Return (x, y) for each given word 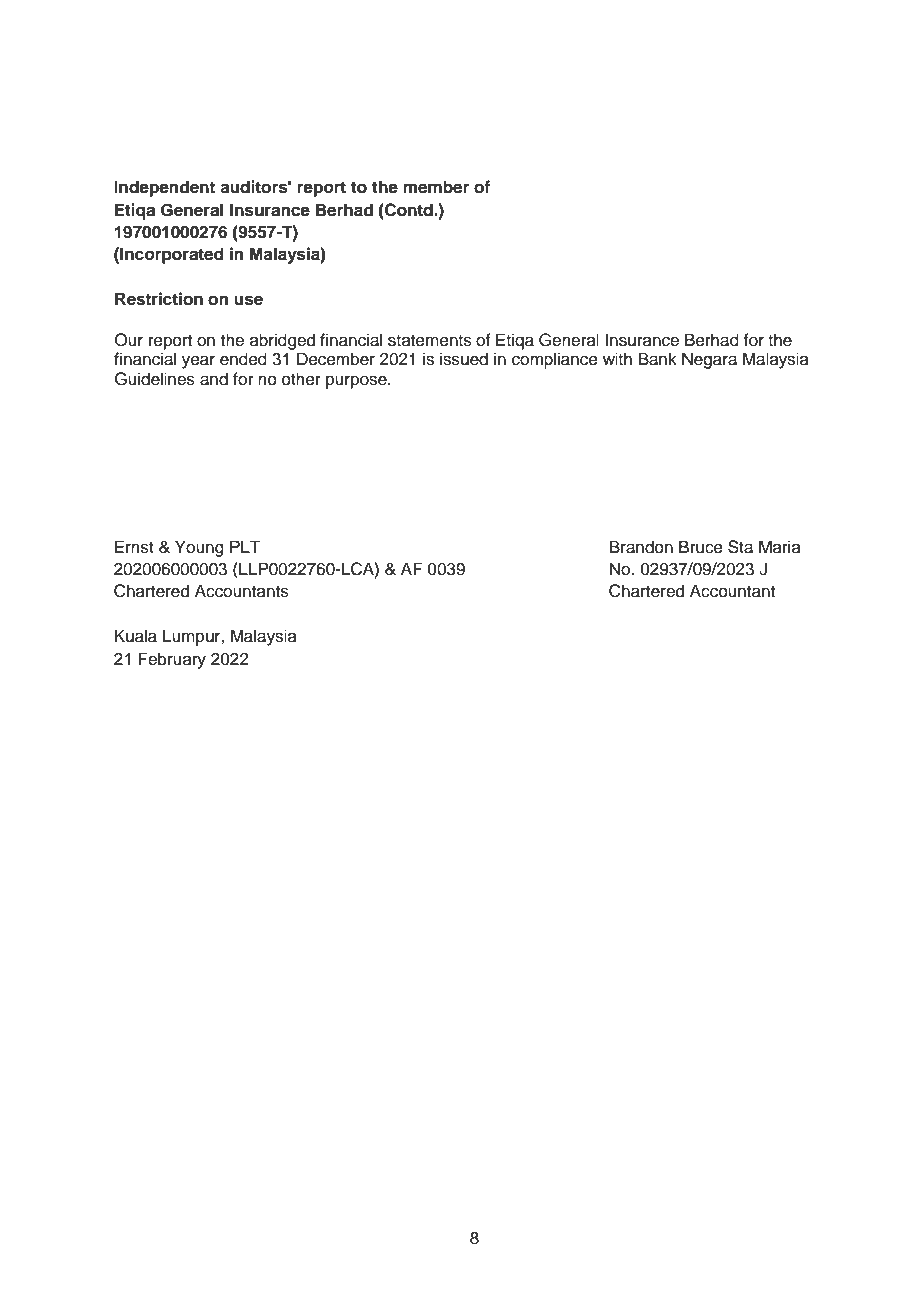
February (172, 660)
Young (199, 548)
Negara (709, 360)
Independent (164, 188)
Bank (658, 359)
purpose (357, 382)
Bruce (701, 547)
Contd (409, 210)
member (436, 187)
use (248, 300)
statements (430, 341)
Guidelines (155, 379)
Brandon (641, 547)
